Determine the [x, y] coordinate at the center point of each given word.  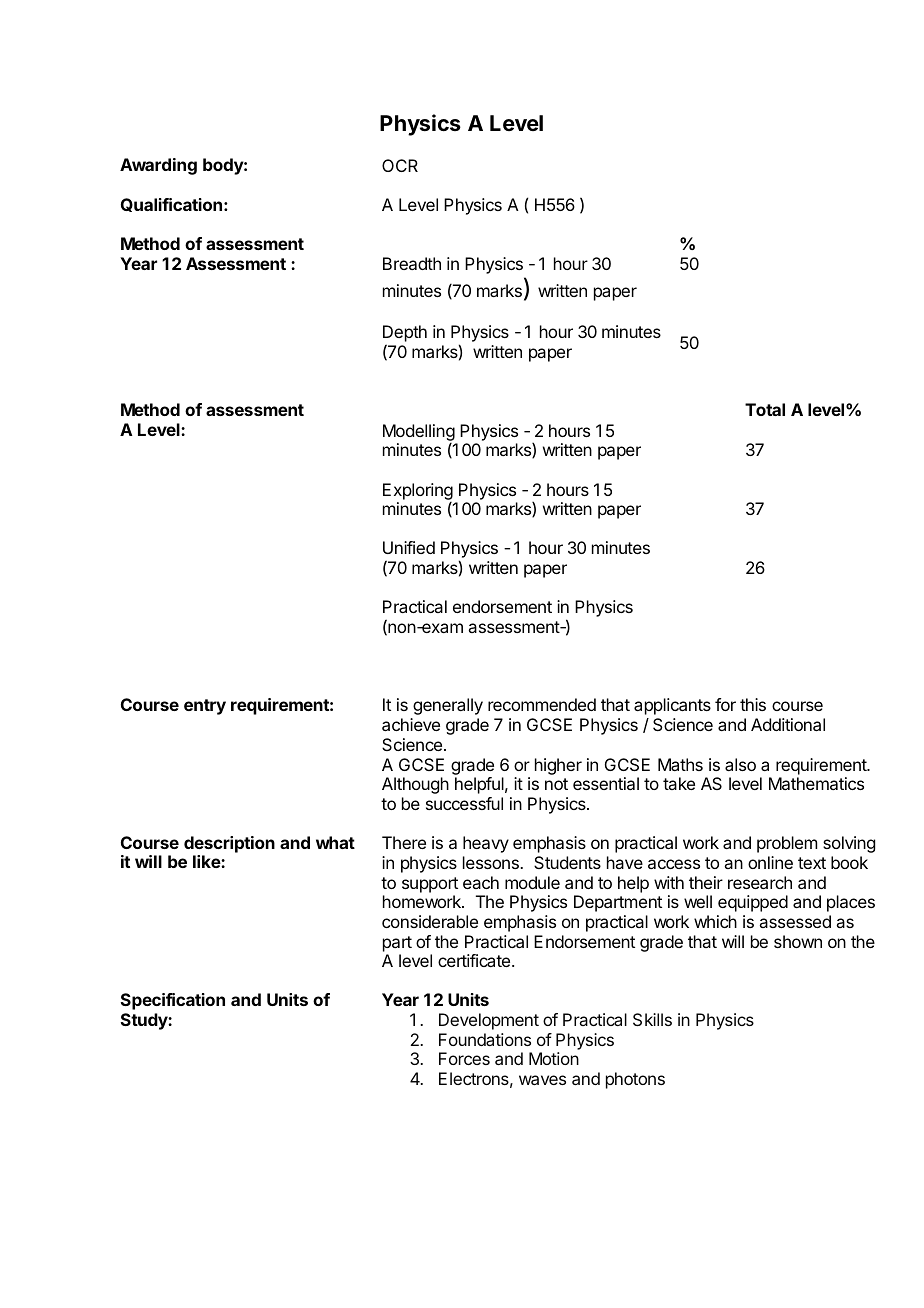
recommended [542, 704]
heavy [486, 844]
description [229, 844]
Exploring [418, 492]
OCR [400, 165]
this [753, 704]
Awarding [158, 166]
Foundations [485, 1039]
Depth [405, 335]
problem [787, 844]
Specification [173, 1001]
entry [205, 707]
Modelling [419, 433]
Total [765, 409]
